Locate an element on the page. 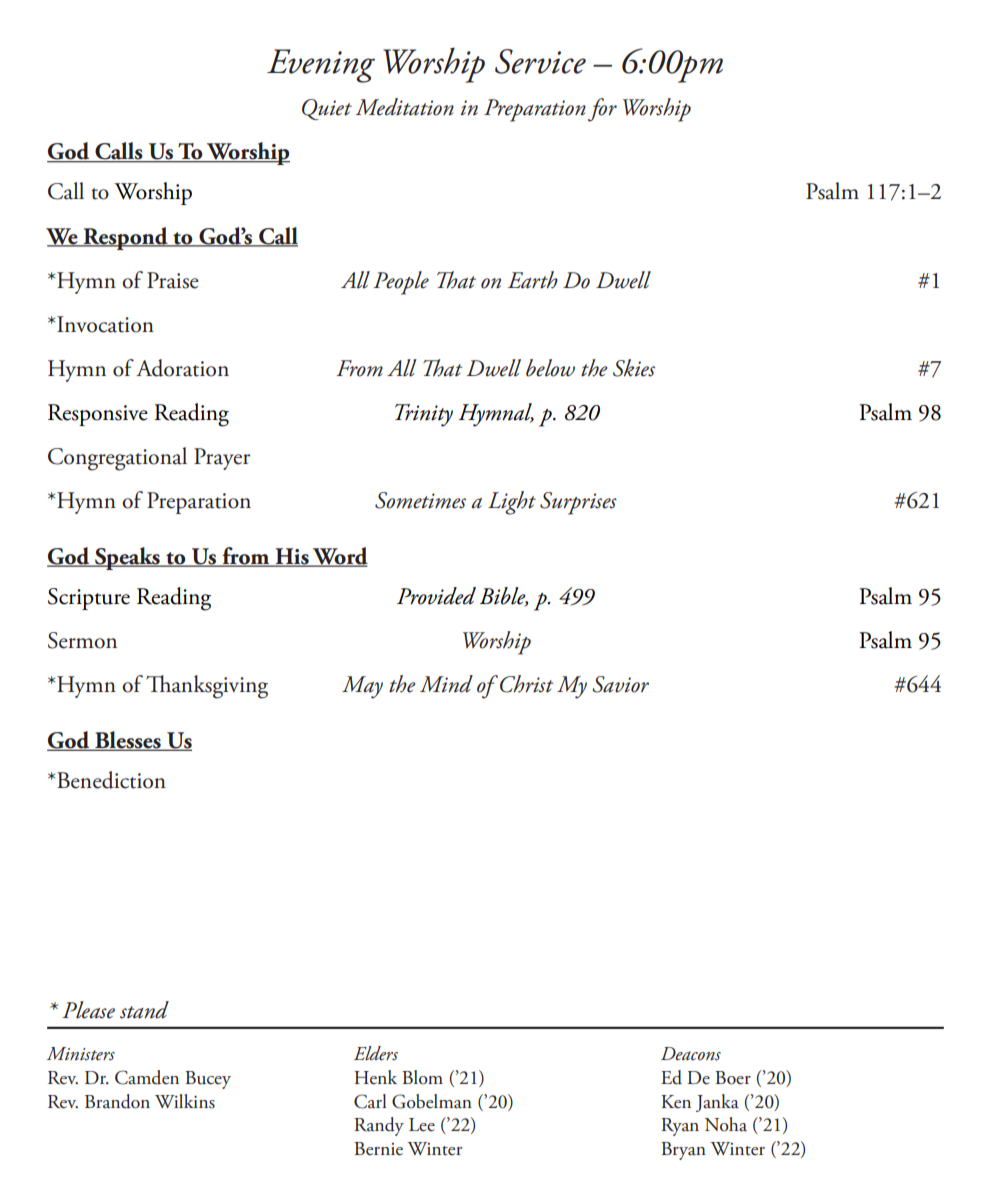  Meditation is located at coordinates (404, 107).
